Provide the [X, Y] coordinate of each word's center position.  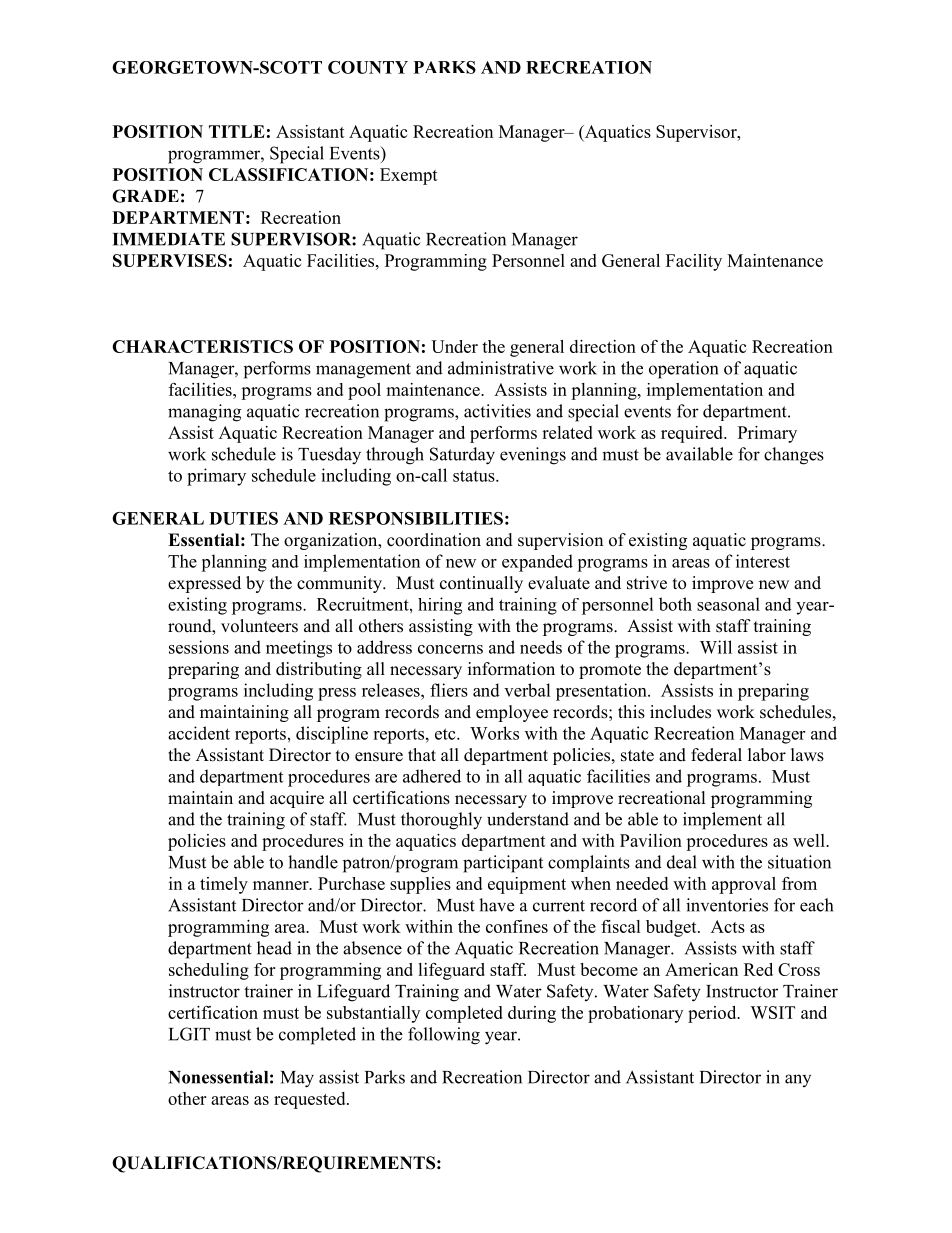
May [297, 1079]
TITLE [237, 131]
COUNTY [368, 67]
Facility [694, 262]
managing [204, 413]
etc [446, 734]
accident [199, 733]
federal [716, 755]
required [693, 434]
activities [497, 411]
